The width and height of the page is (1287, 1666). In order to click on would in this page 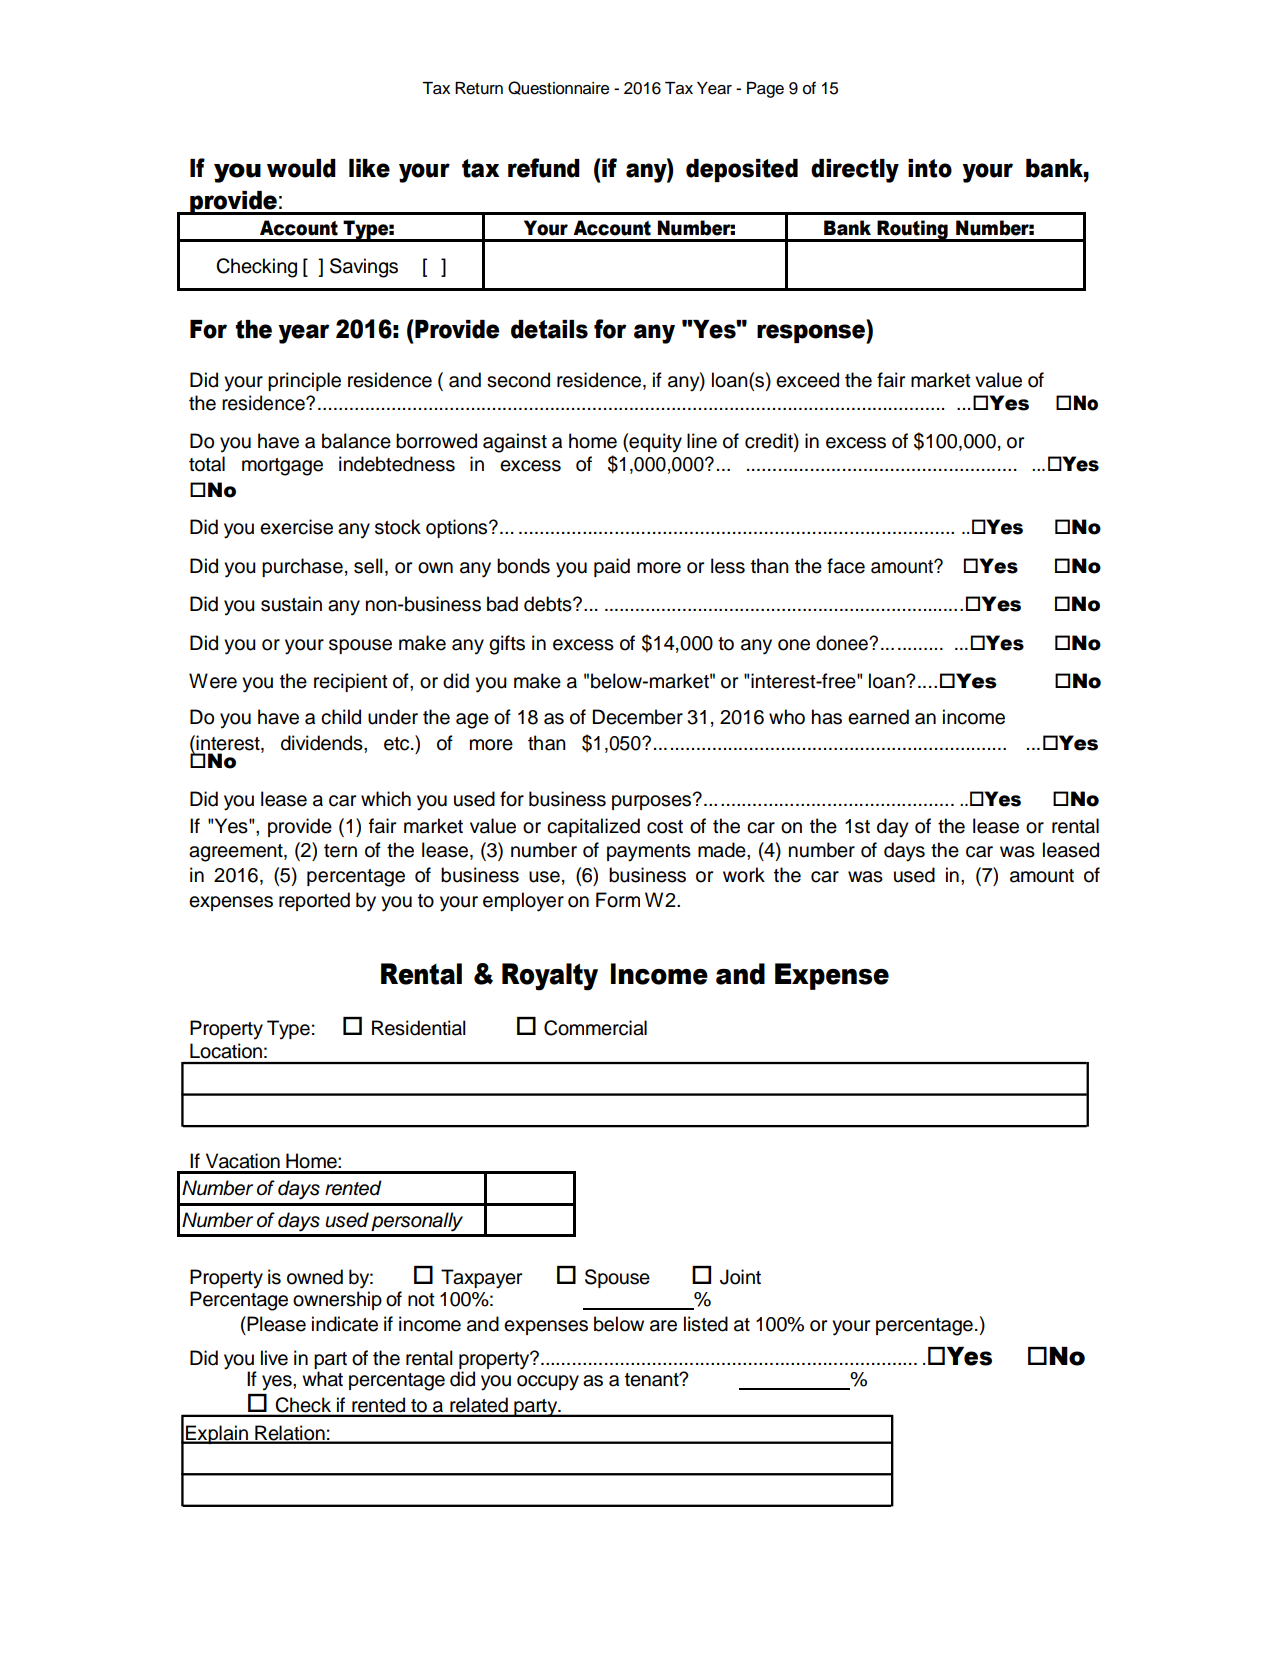, I will do `click(301, 168)`.
